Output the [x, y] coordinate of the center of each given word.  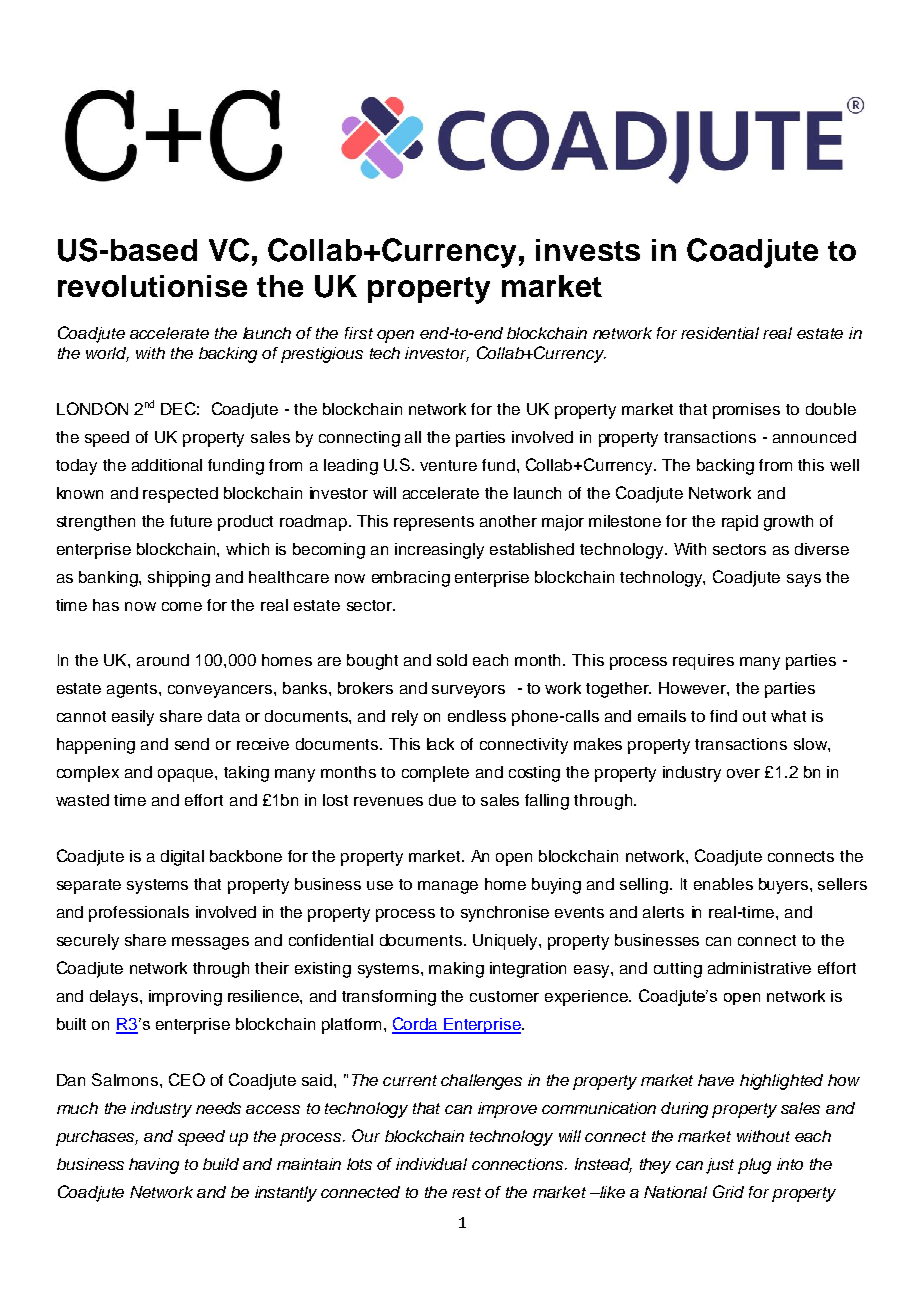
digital [182, 858]
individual [431, 1164]
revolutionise [152, 286]
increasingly [439, 551]
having [154, 1166]
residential [720, 333]
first [359, 333]
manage [448, 887]
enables [723, 884]
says [804, 580]
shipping [179, 579]
